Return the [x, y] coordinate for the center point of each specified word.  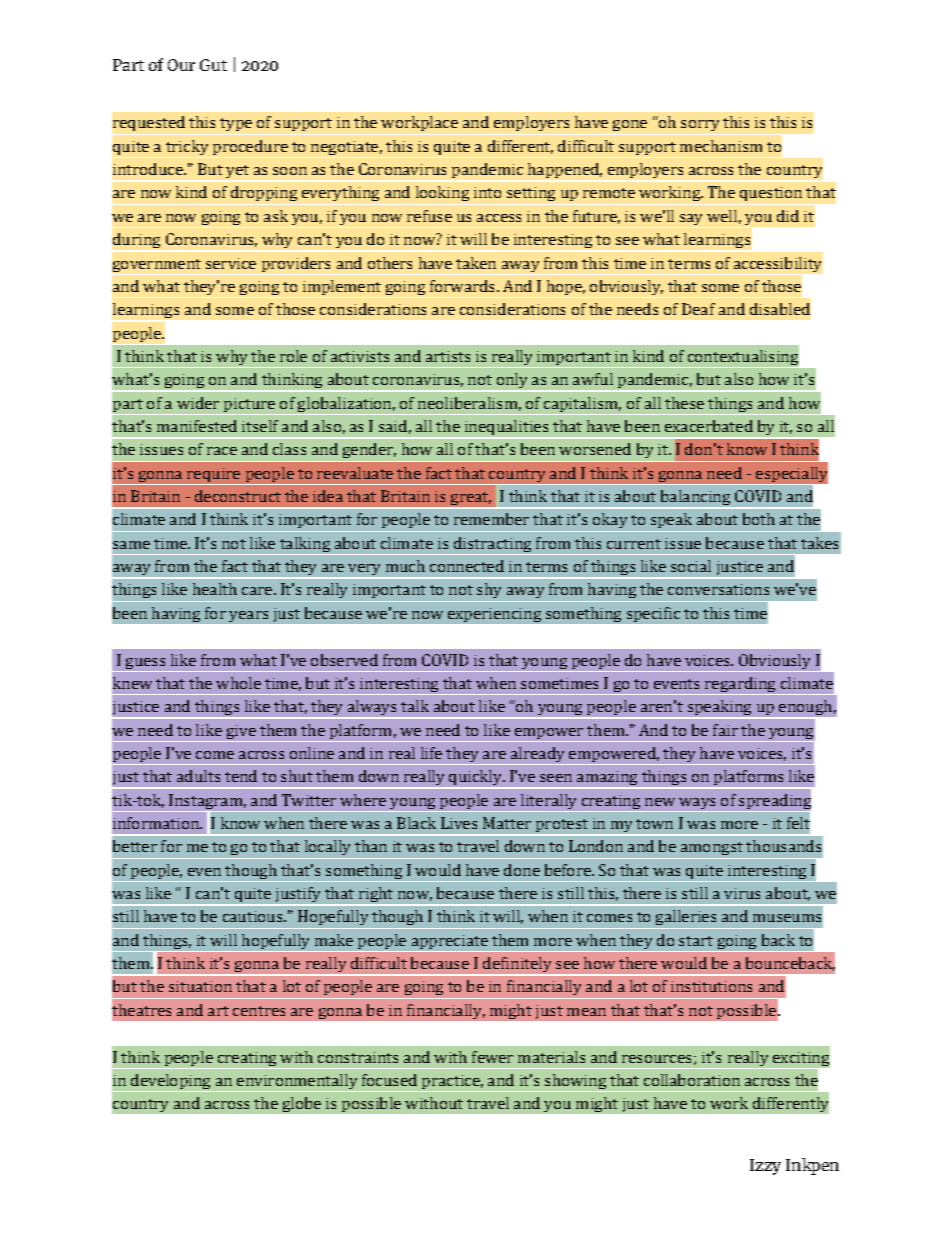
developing [170, 1083]
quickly [475, 779]
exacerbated [709, 426]
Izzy [765, 1167]
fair [725, 730]
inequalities [506, 429]
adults [198, 776]
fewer [492, 1057]
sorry [700, 125]
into [487, 192]
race [222, 451]
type [236, 124]
